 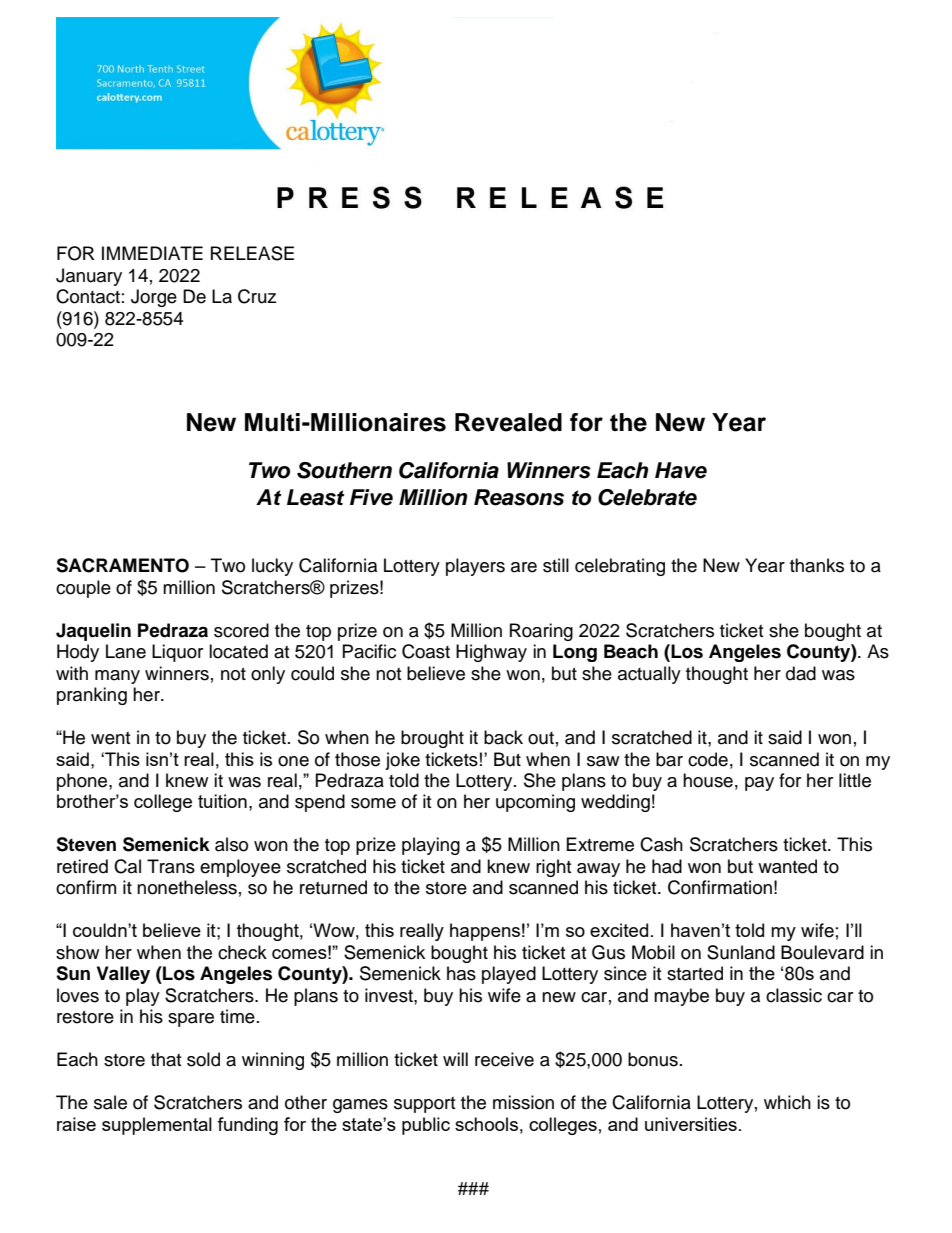 I want to click on many, so click(x=117, y=677).
